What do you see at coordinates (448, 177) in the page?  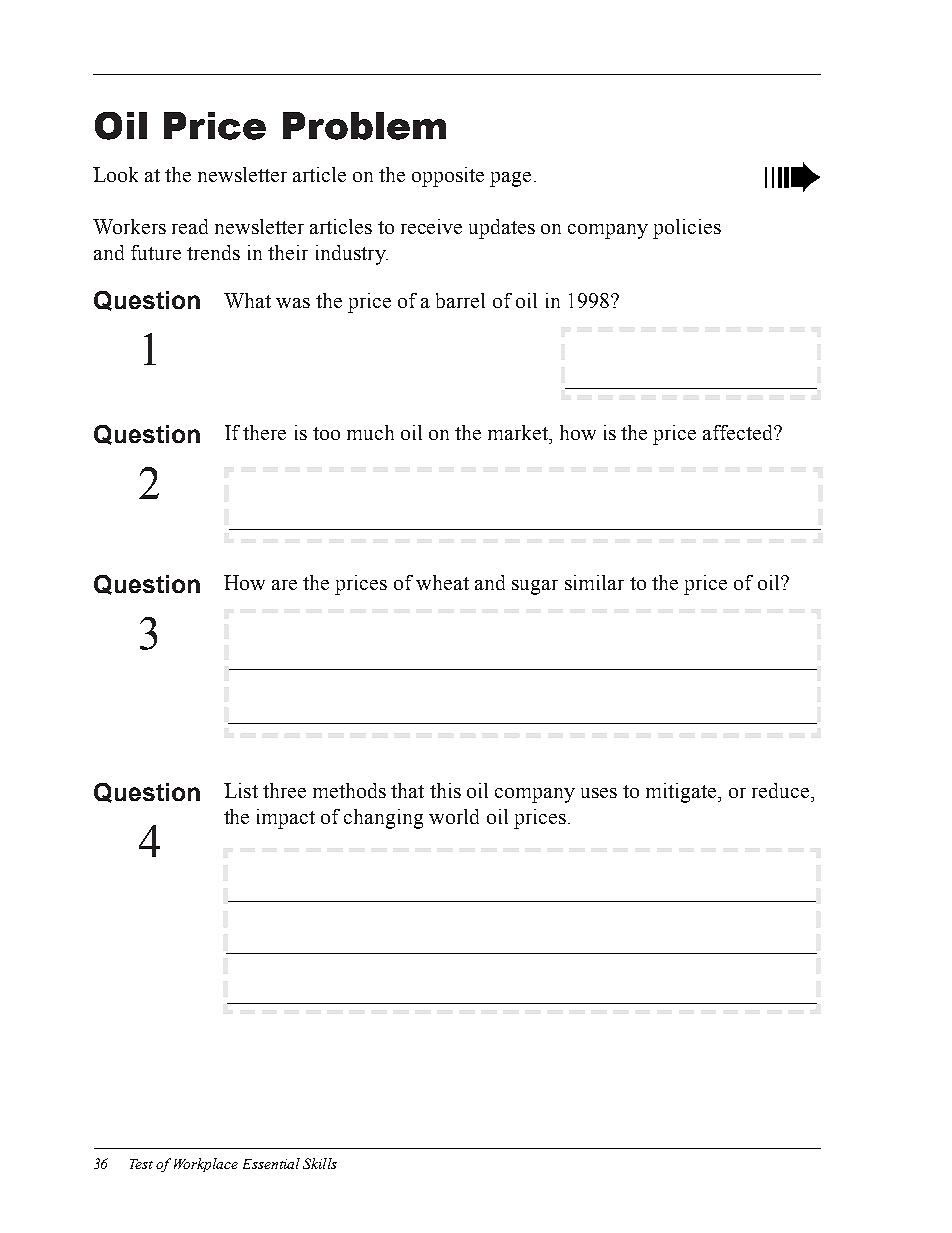 I see `opposite` at bounding box center [448, 177].
